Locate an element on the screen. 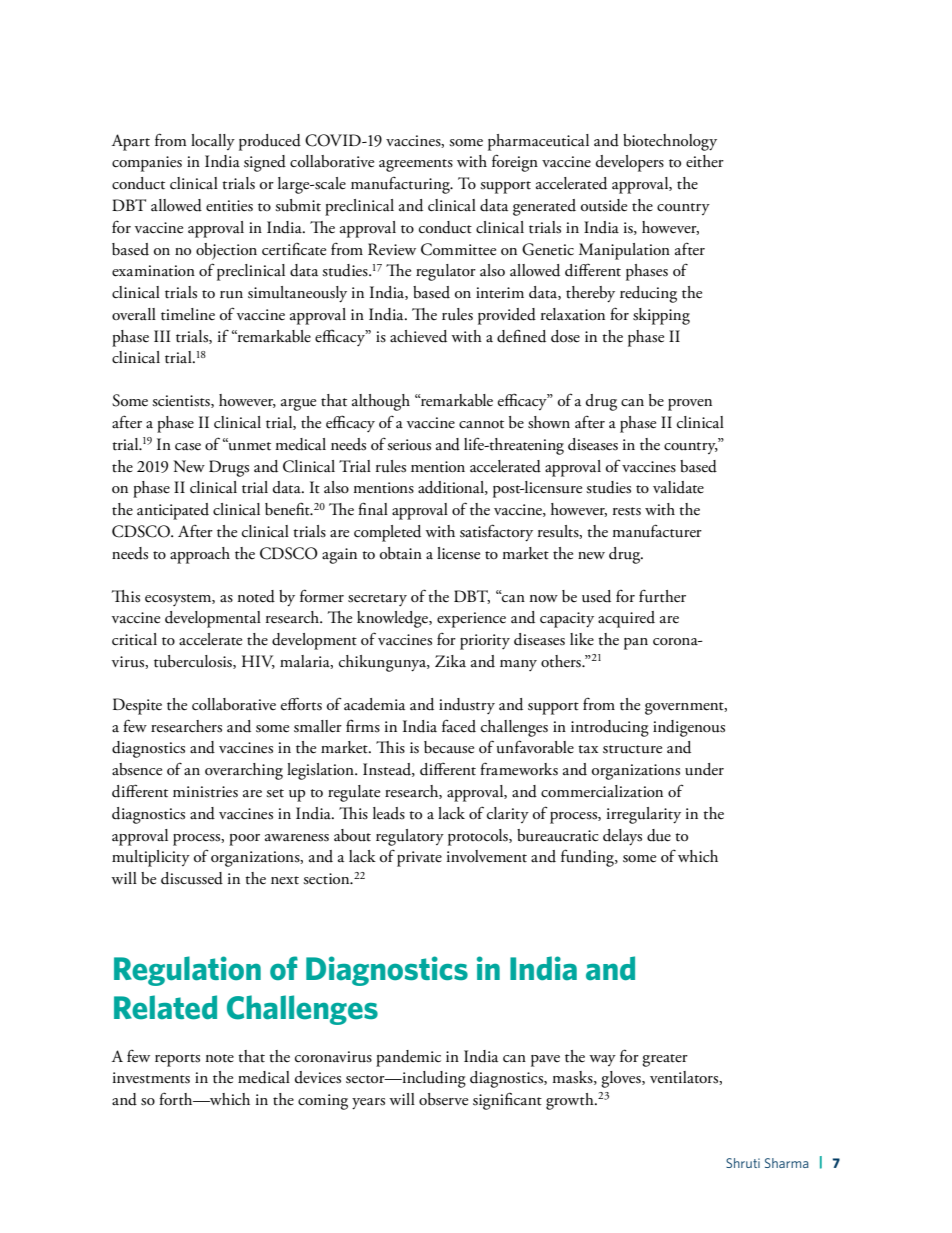 This screenshot has width=952, height=1233. scientists is located at coordinates (182, 401).
